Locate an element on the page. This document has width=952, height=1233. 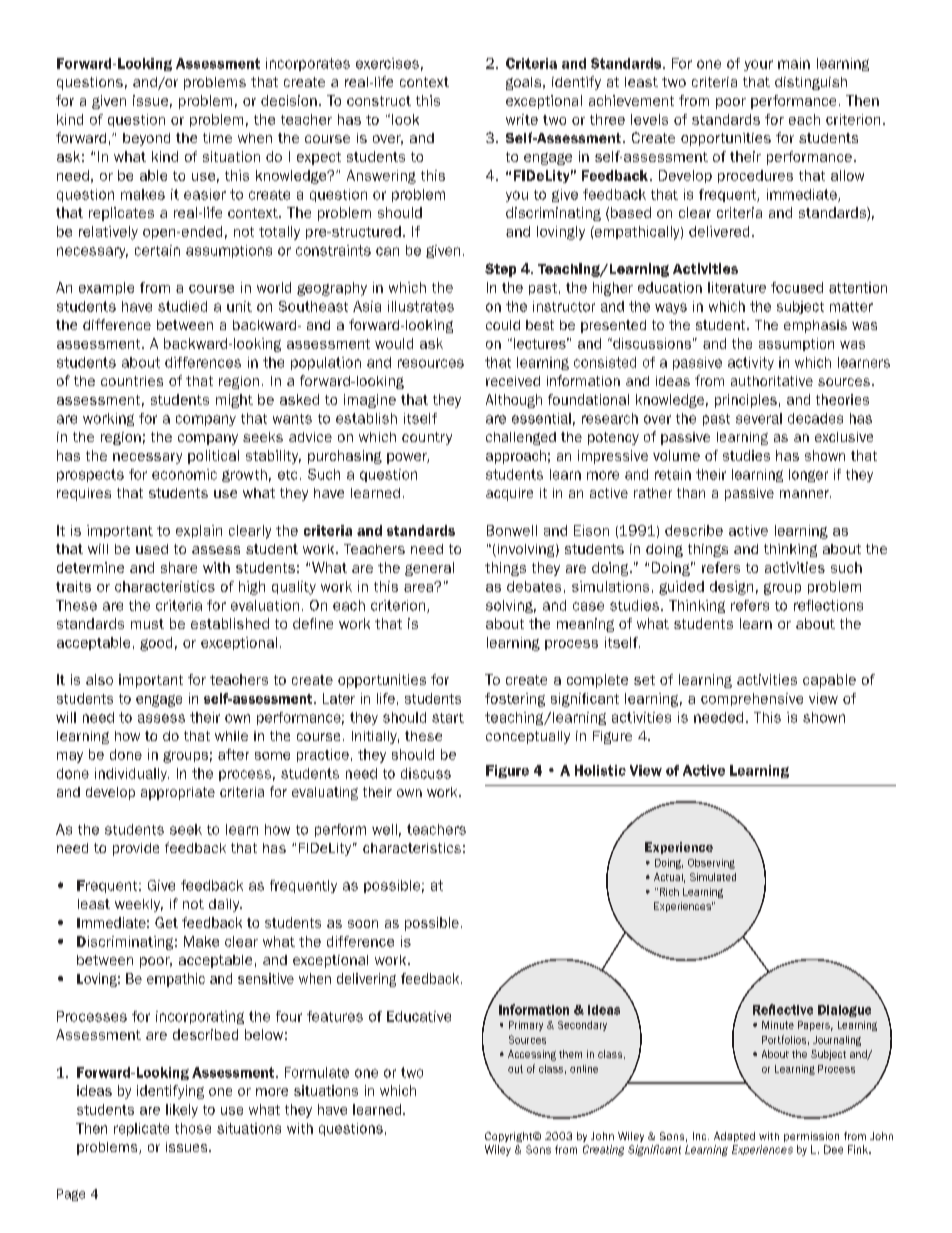
Copyright is located at coordinates (510, 1137).
